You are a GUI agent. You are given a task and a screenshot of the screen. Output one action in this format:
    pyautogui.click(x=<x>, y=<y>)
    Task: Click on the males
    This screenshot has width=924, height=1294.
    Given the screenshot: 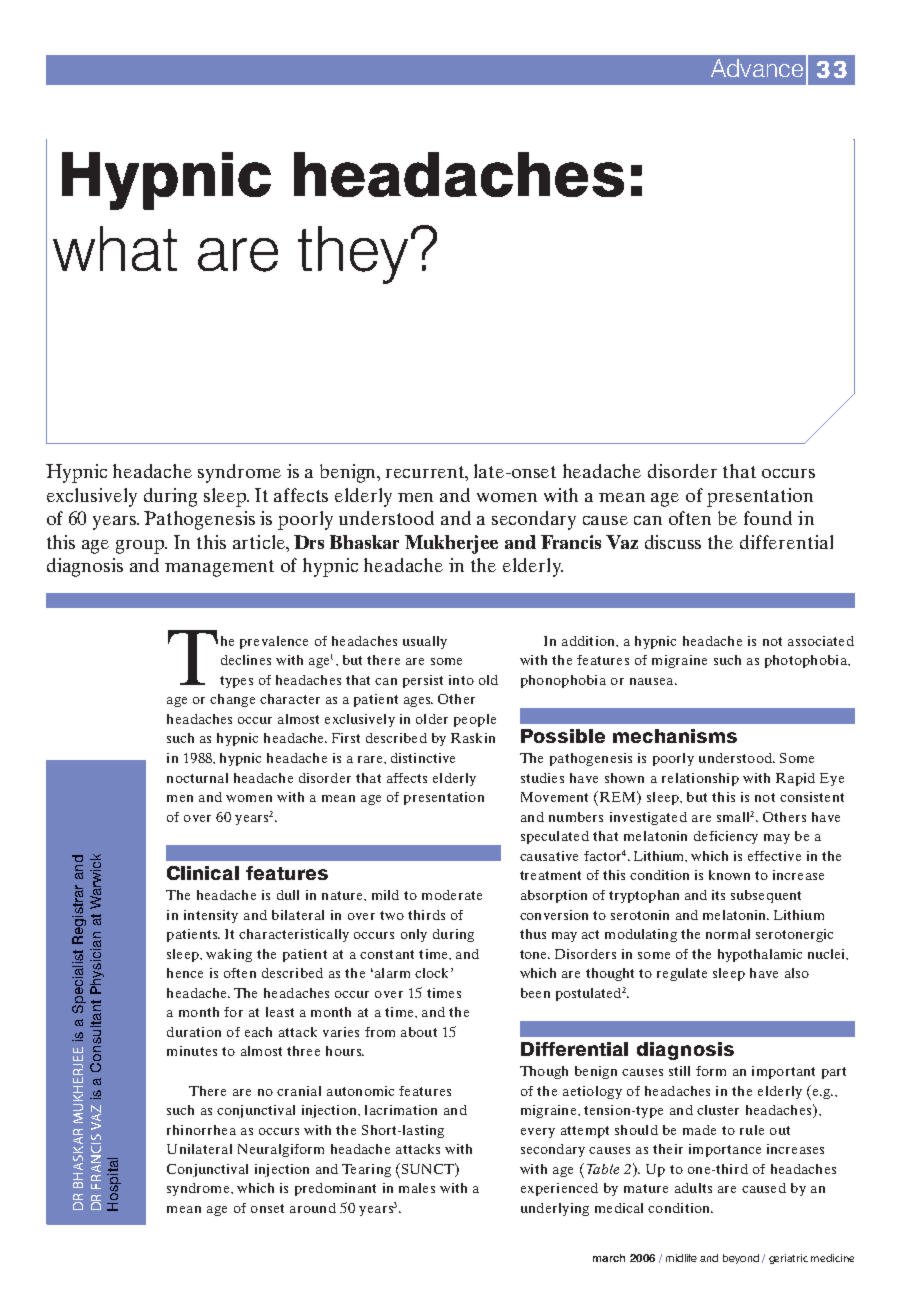 What is the action you would take?
    pyautogui.click(x=417, y=1188)
